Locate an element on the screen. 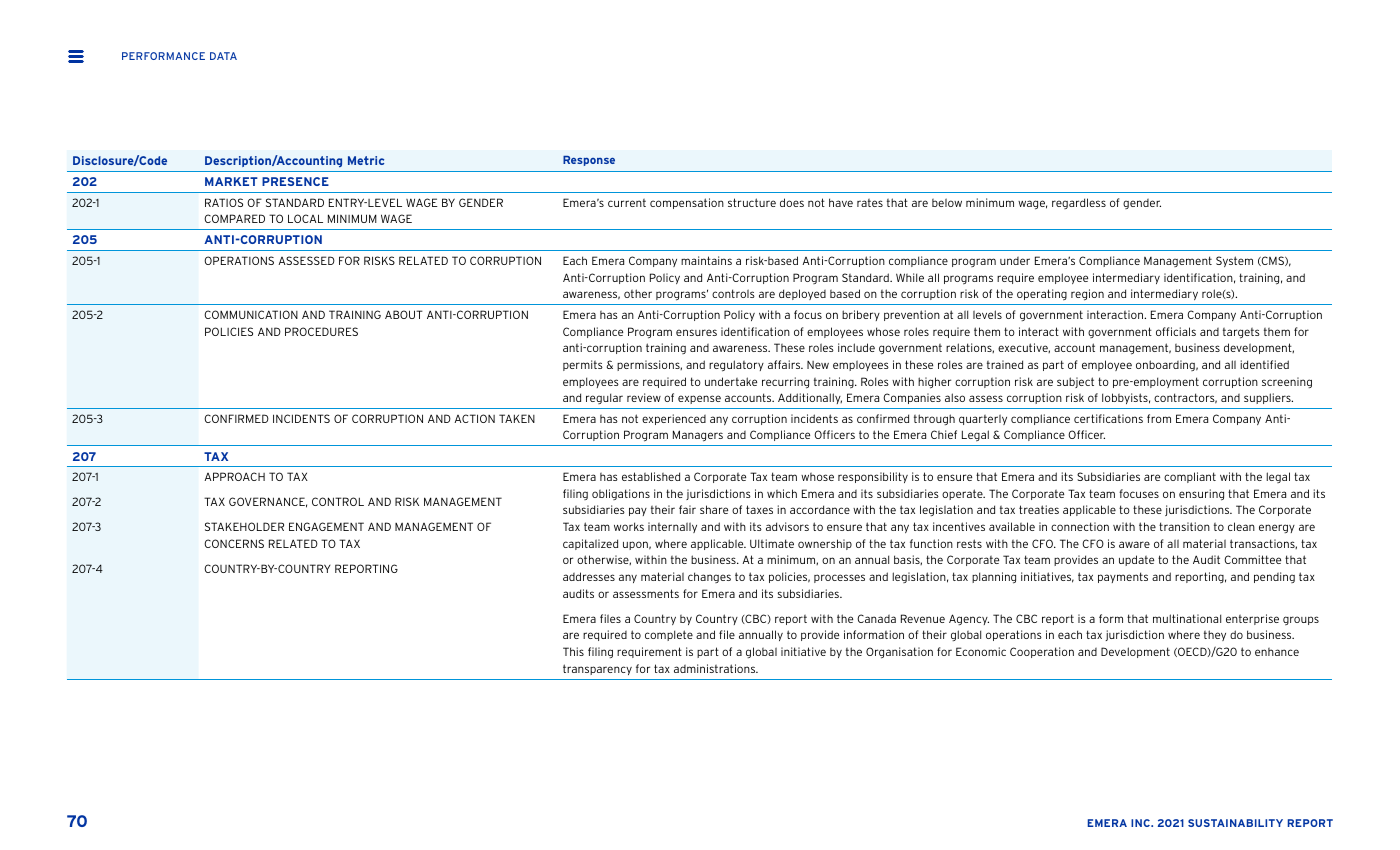 This screenshot has height=850, width=1400. APPROACH is located at coordinates (234, 476).
